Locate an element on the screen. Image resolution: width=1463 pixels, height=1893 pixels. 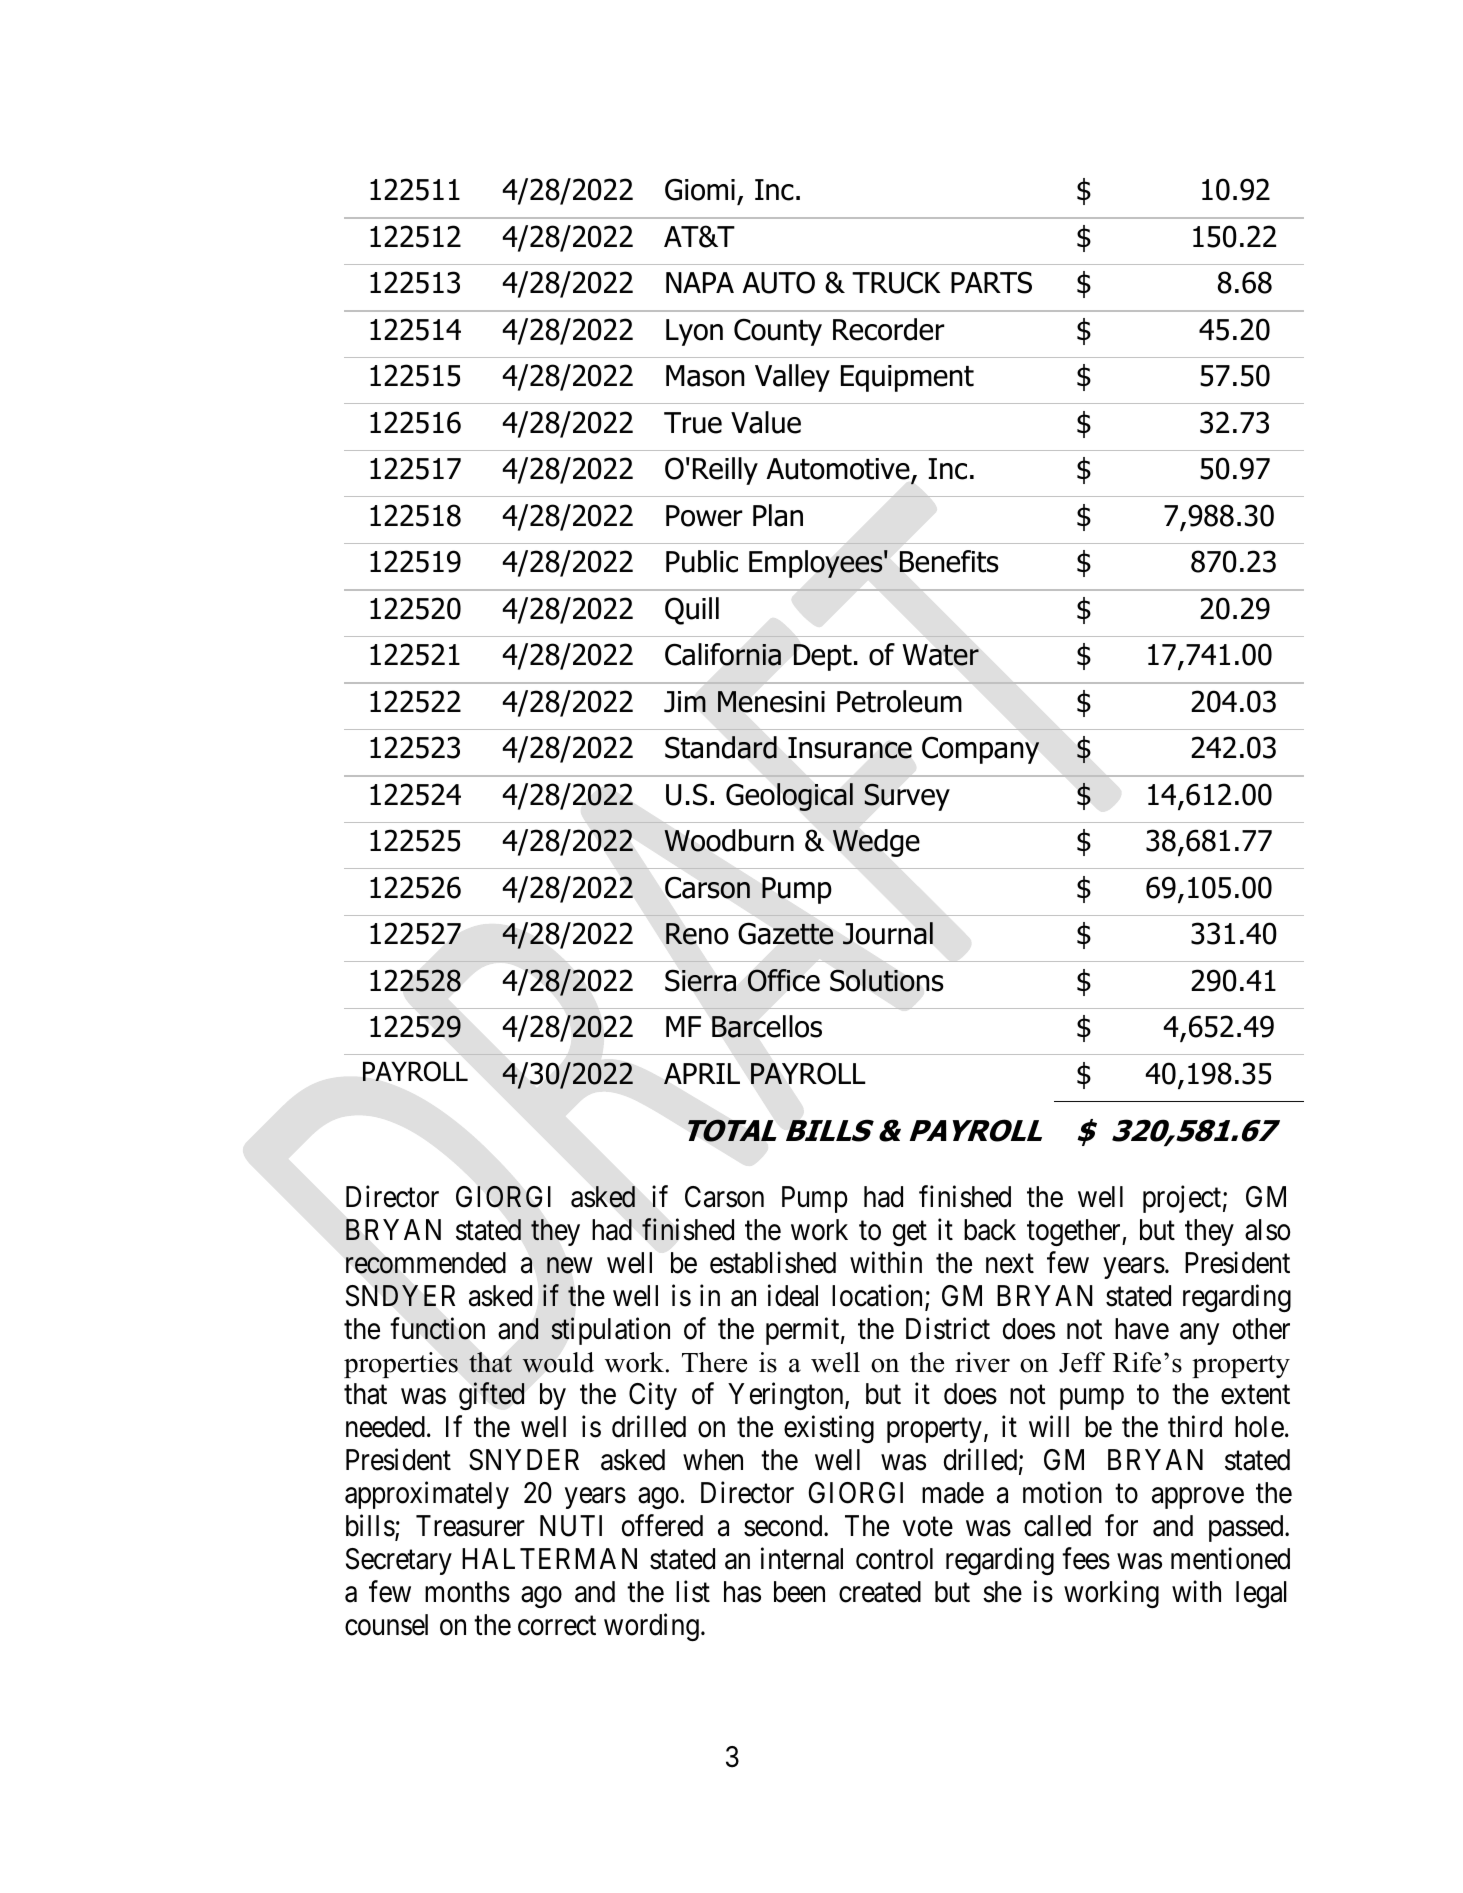
Company is located at coordinates (980, 750).
